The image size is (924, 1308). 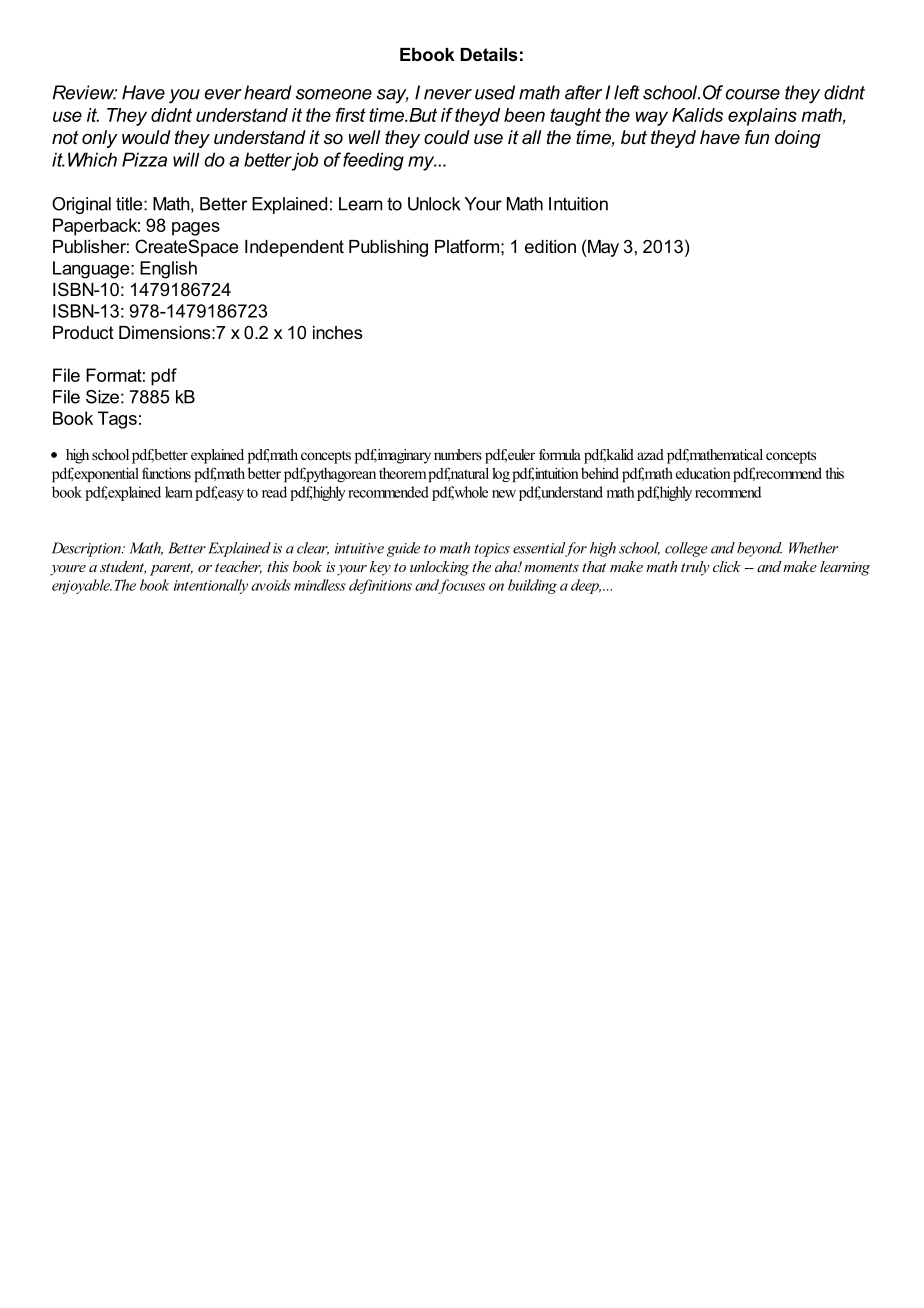 What do you see at coordinates (268, 92) in the document?
I see `heard` at bounding box center [268, 92].
